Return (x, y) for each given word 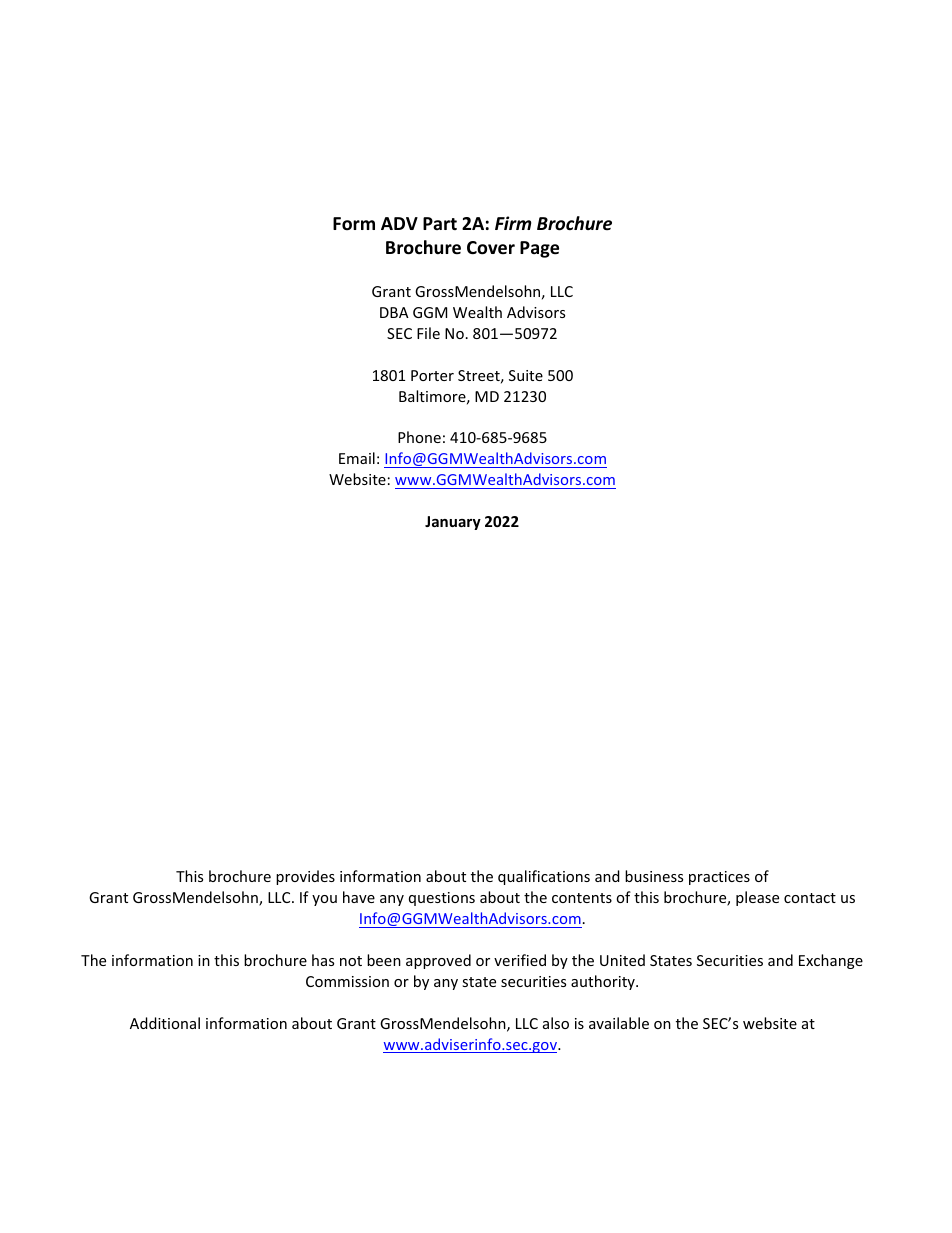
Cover (491, 248)
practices (719, 878)
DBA (394, 312)
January (453, 523)
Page (539, 249)
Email (357, 458)
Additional (165, 1023)
